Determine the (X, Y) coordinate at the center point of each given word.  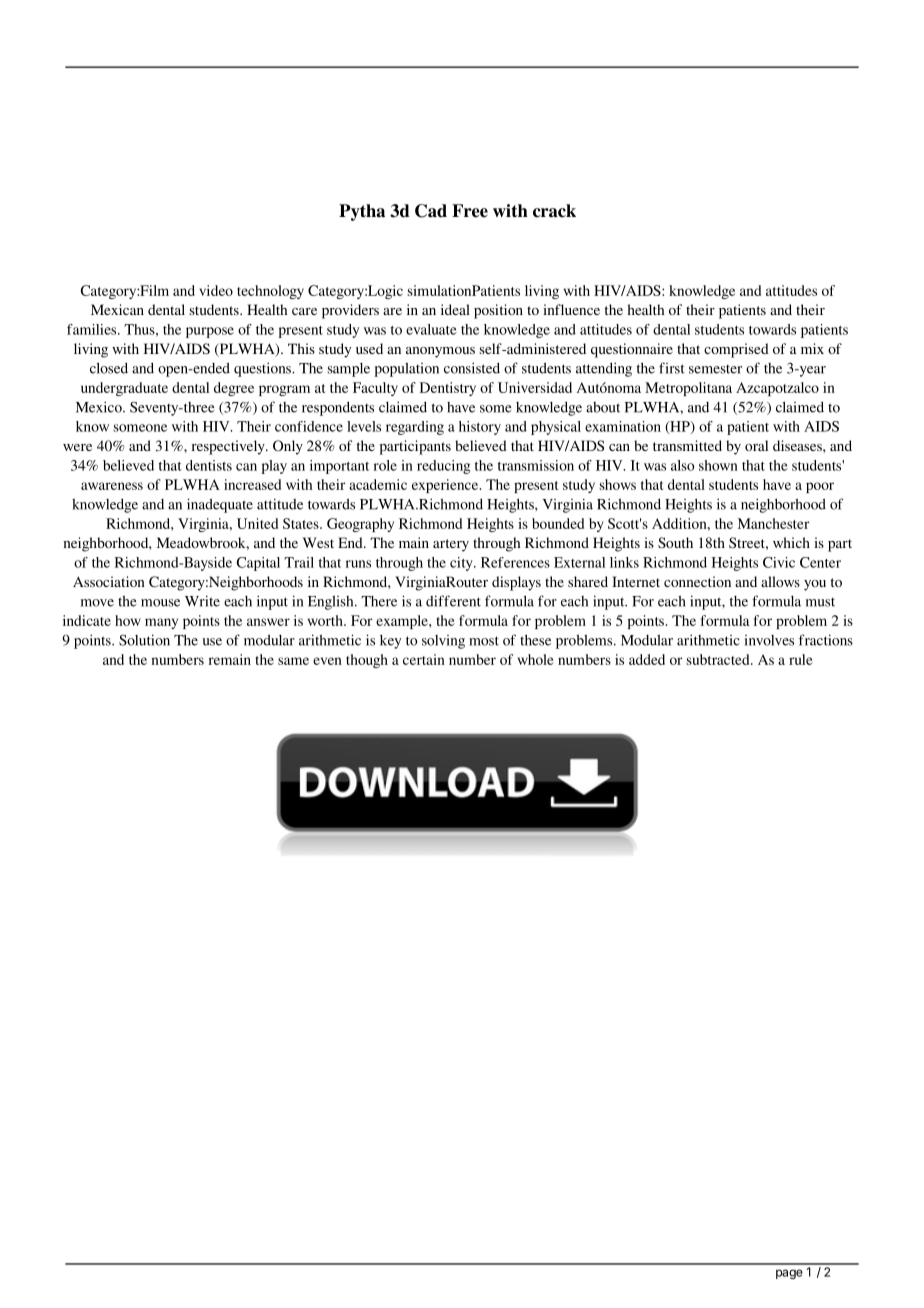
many (161, 623)
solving (443, 642)
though (367, 661)
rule (801, 659)
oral (756, 445)
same (293, 661)
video (216, 290)
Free (470, 211)
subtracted (719, 659)
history (480, 428)
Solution (144, 640)
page (789, 1274)
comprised (736, 350)
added (647, 659)
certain (424, 659)
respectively (229, 447)
